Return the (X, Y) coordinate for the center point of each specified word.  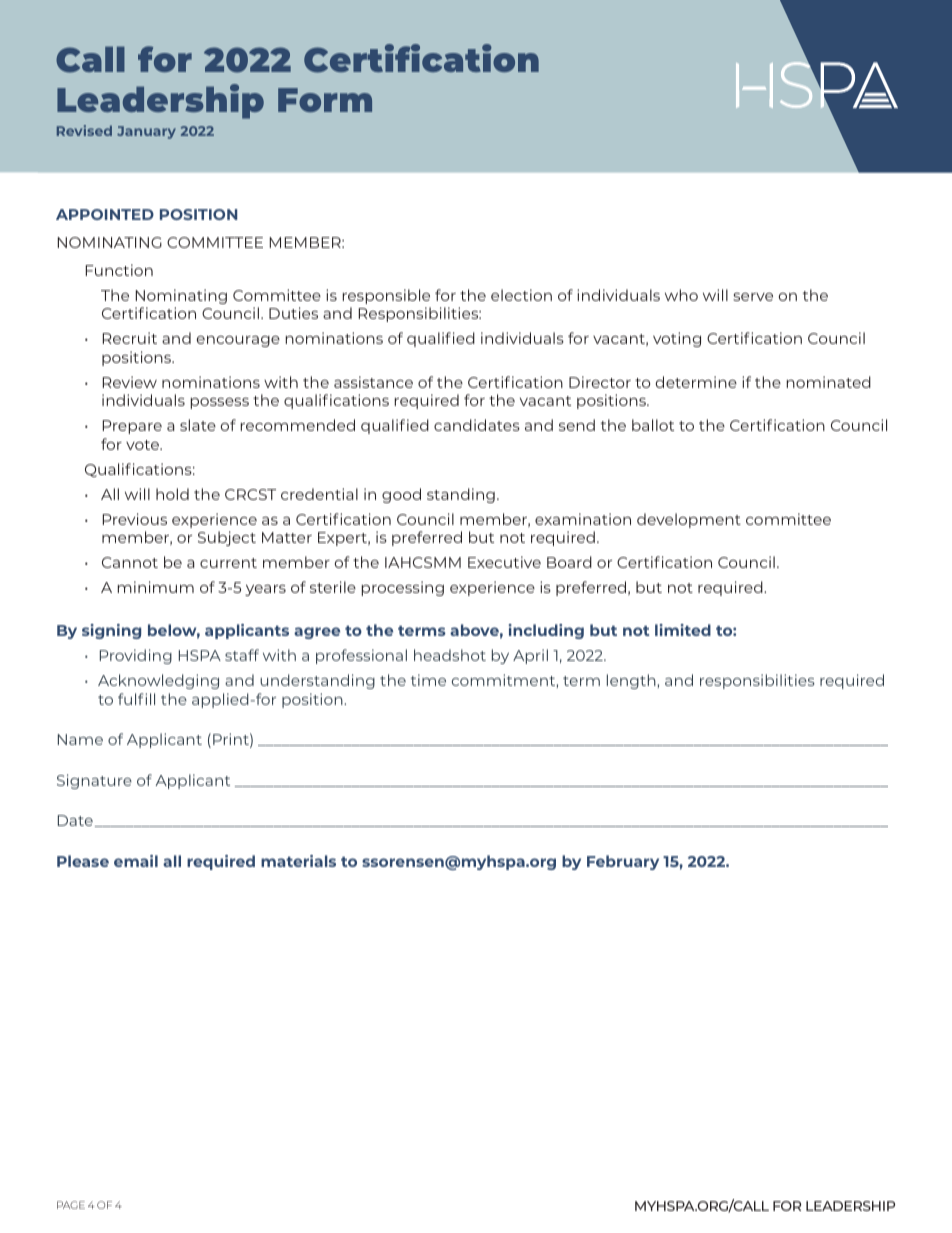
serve (753, 297)
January (146, 132)
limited (683, 630)
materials (298, 861)
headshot (450, 655)
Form (325, 100)
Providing (136, 656)
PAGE (71, 1205)
